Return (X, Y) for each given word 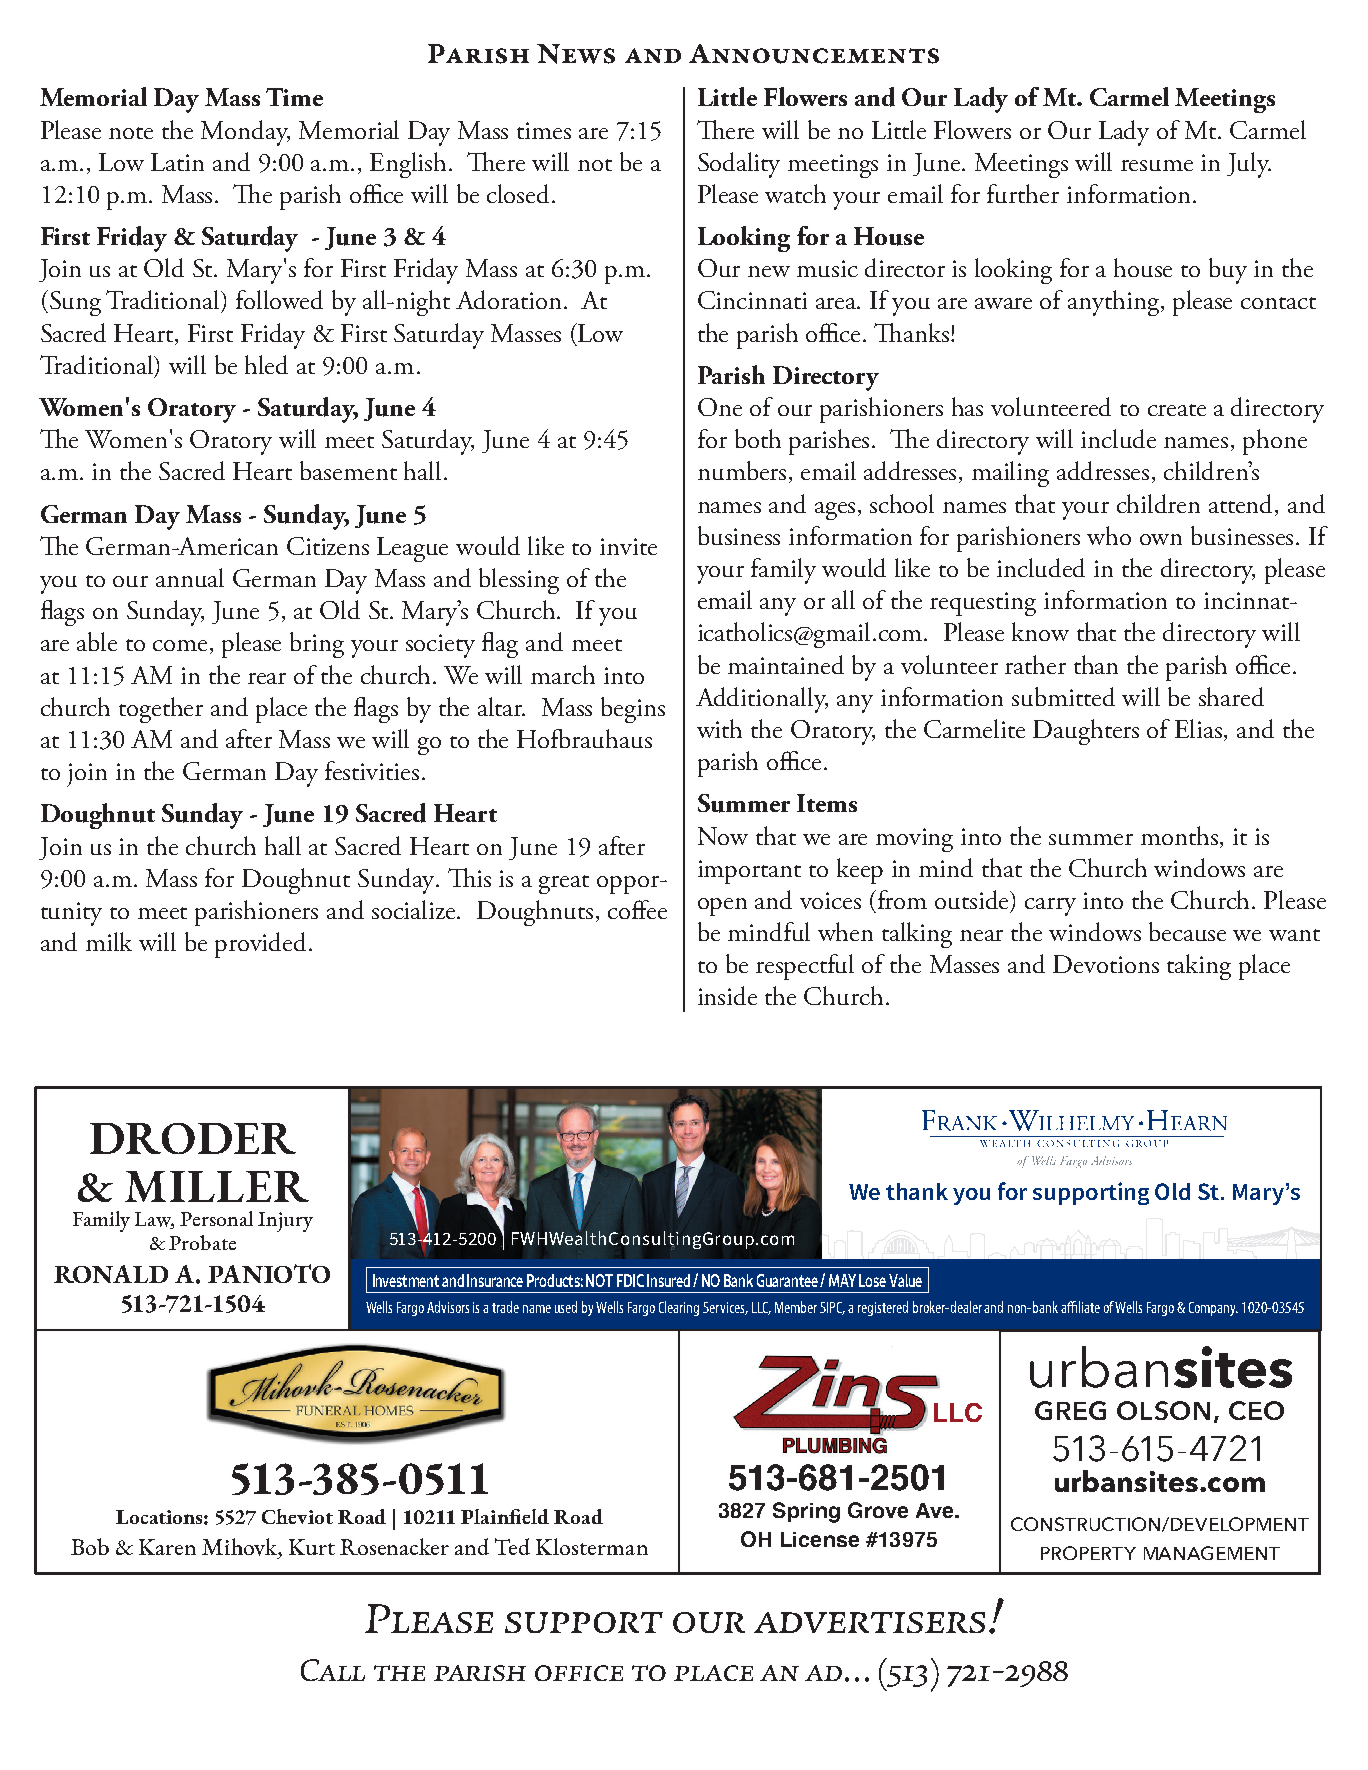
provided (260, 945)
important (749, 872)
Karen (167, 1547)
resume (1157, 165)
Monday (245, 133)
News (576, 54)
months (1181, 835)
